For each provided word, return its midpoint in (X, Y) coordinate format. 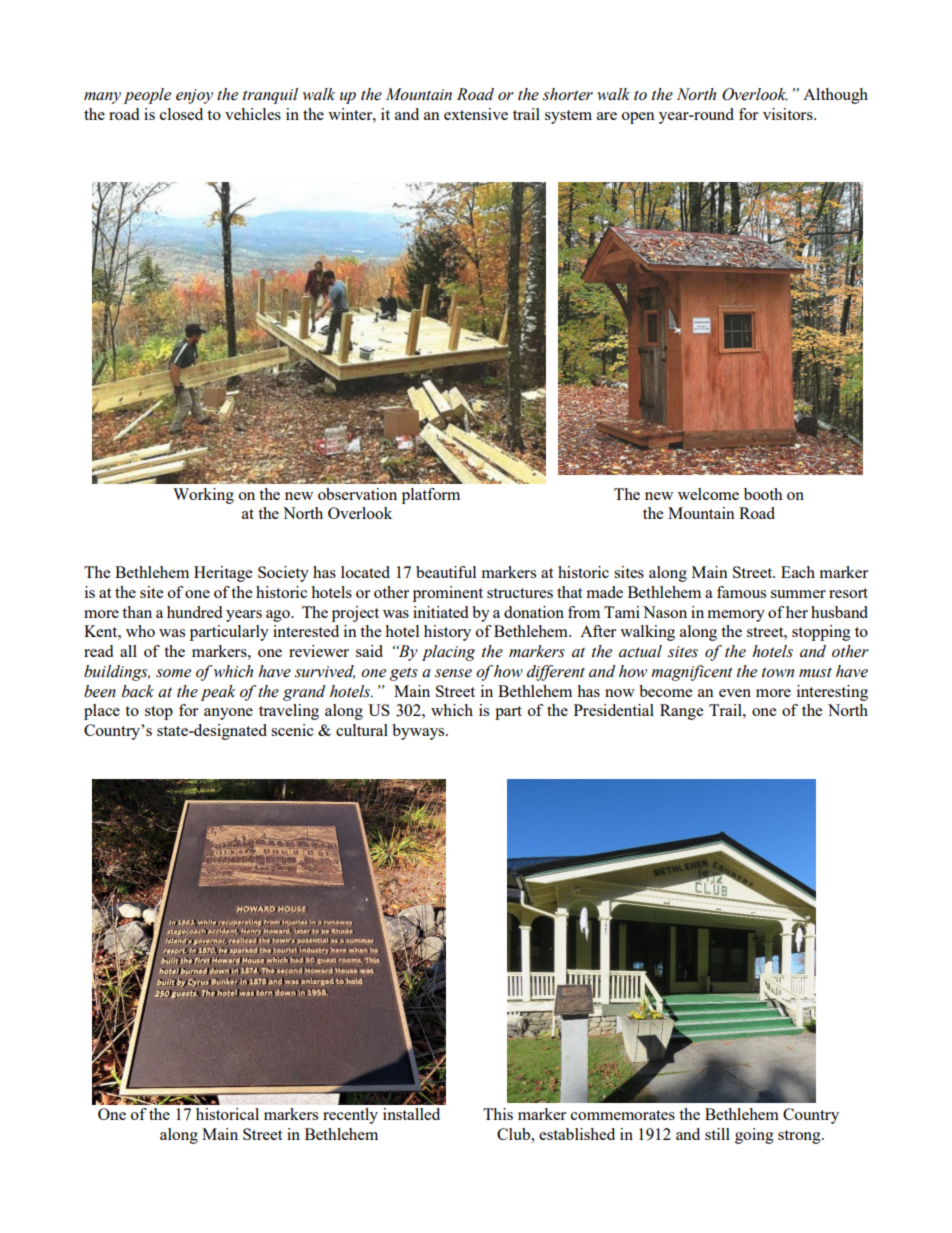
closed (181, 114)
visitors (789, 114)
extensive (476, 114)
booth (763, 494)
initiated (440, 612)
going (754, 1136)
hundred (194, 612)
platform (431, 496)
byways (419, 732)
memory (736, 616)
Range (681, 712)
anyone (228, 714)
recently (350, 1116)
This (498, 1114)
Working (203, 496)
